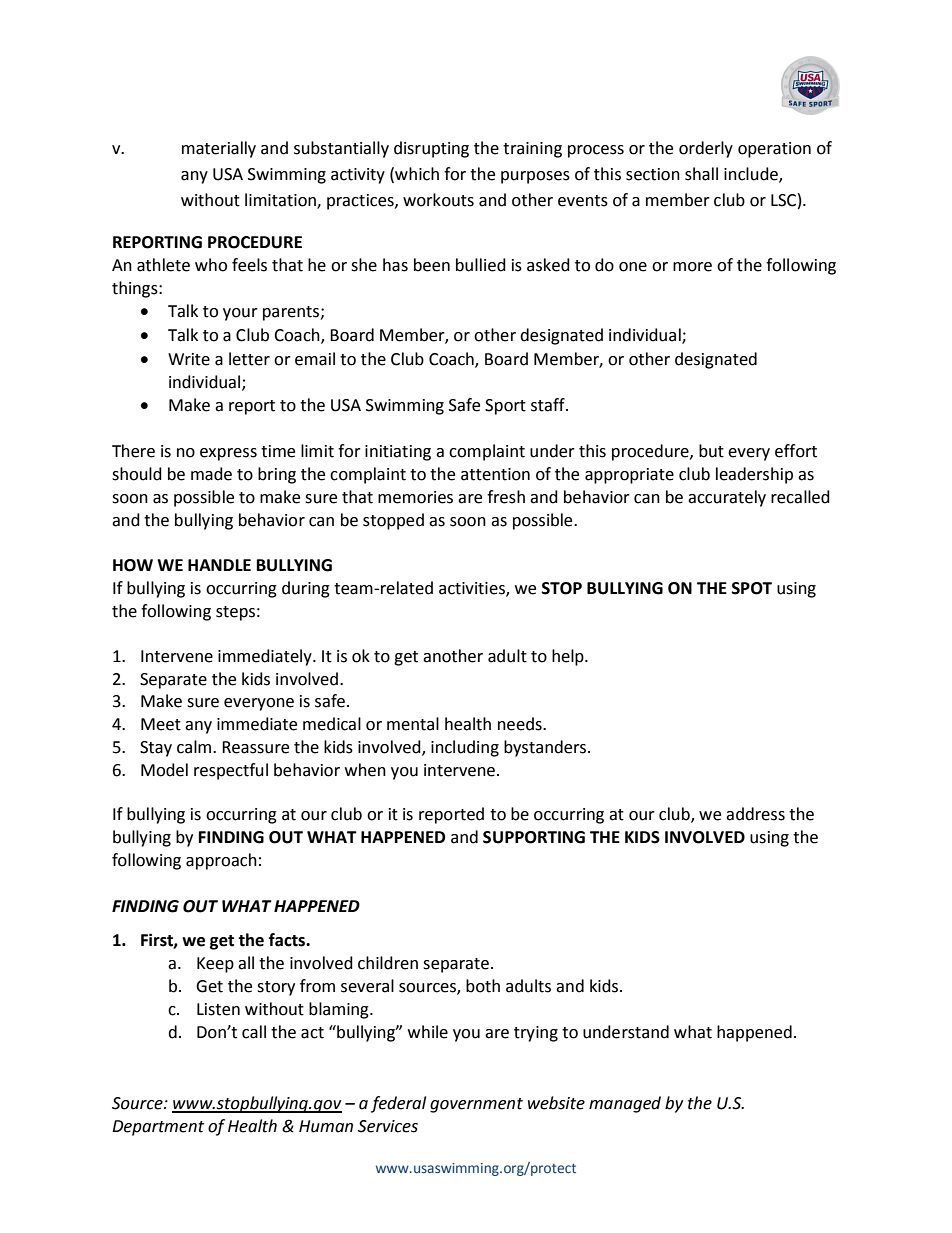 This image has height=1233, width=952. What do you see at coordinates (473, 589) in the image?
I see `activities` at bounding box center [473, 589].
